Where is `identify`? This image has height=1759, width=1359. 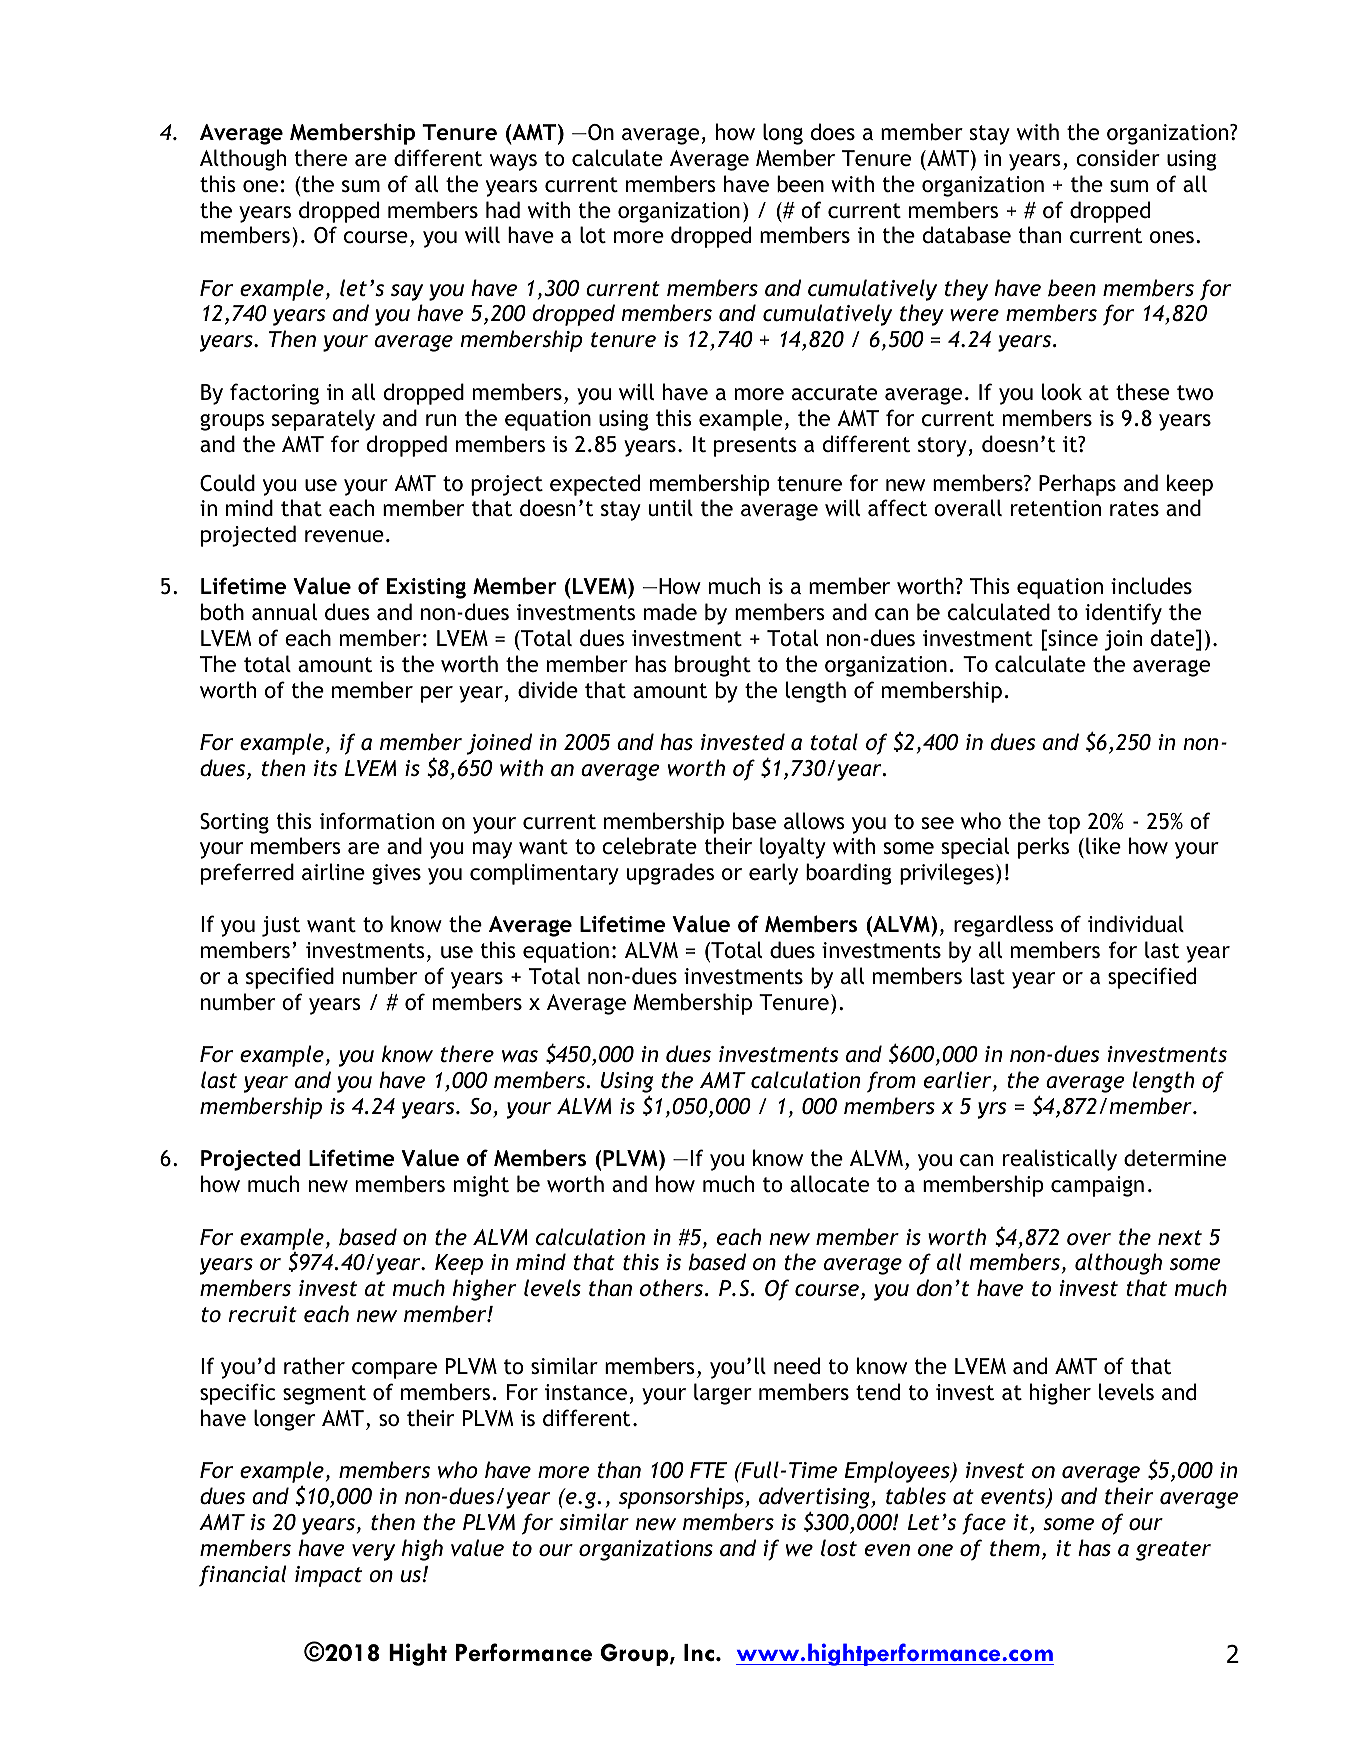 identify is located at coordinates (1123, 614).
